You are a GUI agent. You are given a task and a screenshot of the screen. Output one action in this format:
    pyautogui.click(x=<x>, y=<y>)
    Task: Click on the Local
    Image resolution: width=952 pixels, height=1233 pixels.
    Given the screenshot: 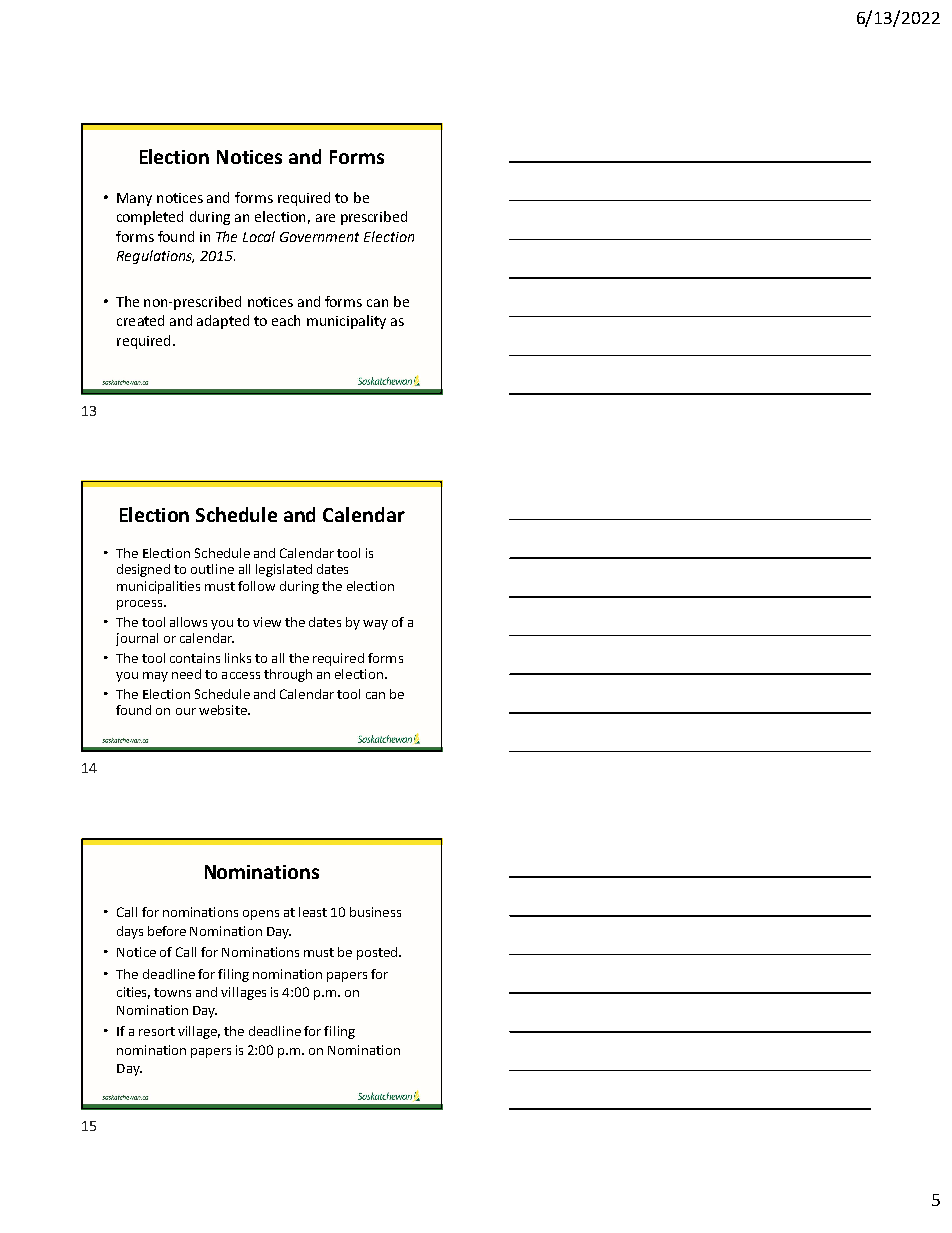 What is the action you would take?
    pyautogui.click(x=259, y=236)
